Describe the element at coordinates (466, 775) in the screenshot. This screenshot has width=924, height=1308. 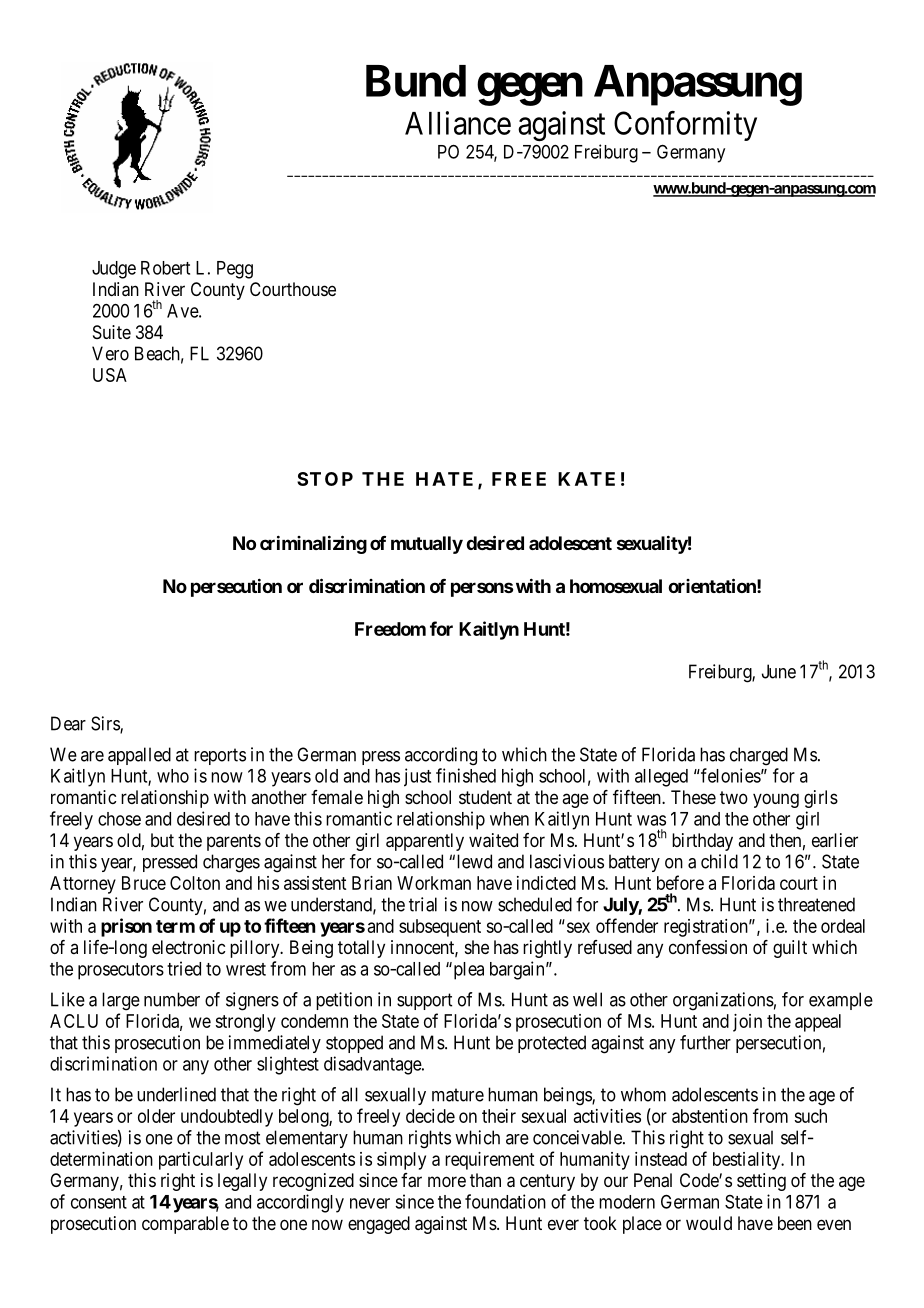
I see `finished` at that location.
